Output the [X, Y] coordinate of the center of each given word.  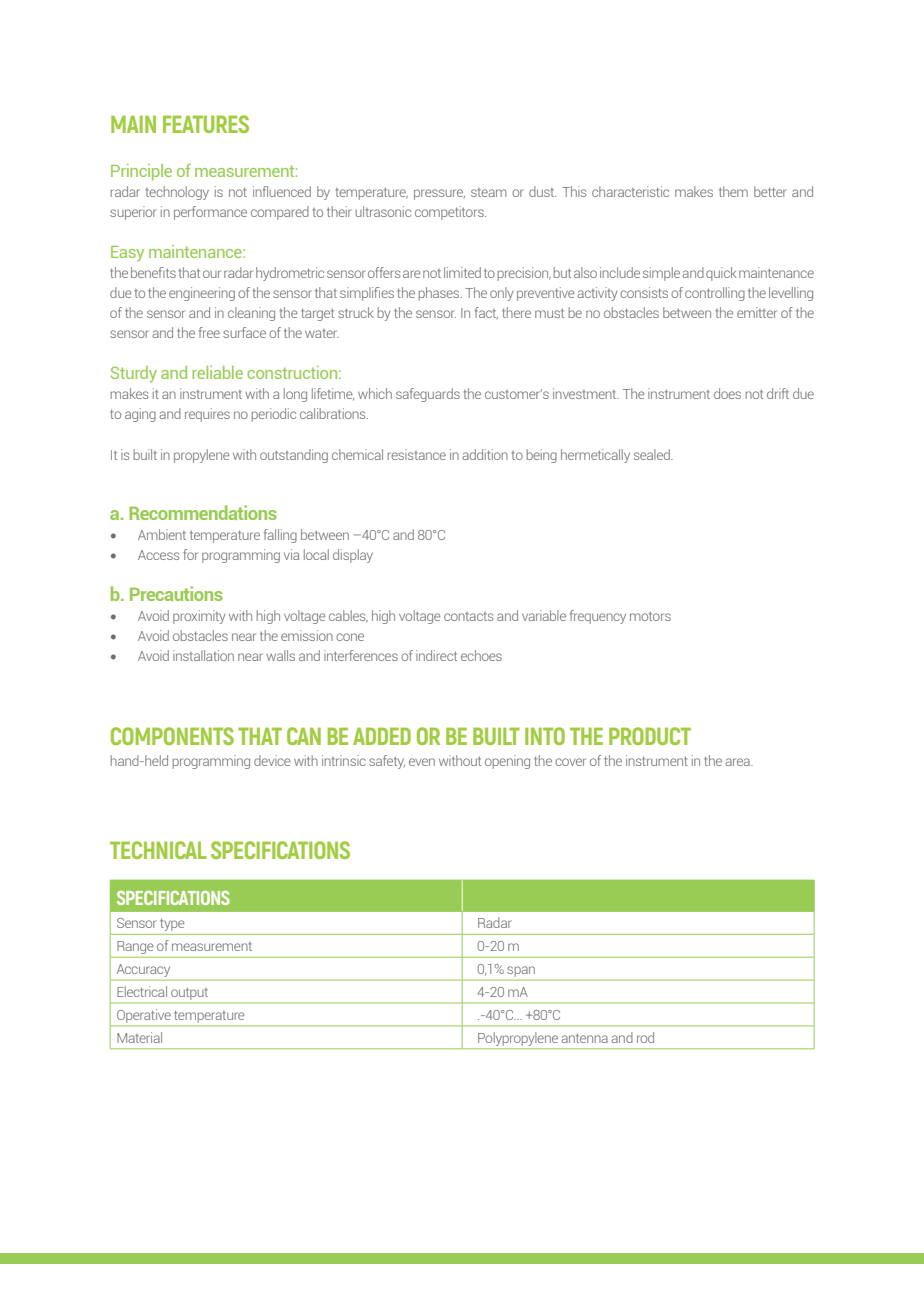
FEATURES [206, 124]
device [272, 760]
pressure [439, 194]
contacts [468, 616]
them [733, 191]
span [521, 971]
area [739, 762]
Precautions [176, 593]
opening [507, 762]
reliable [217, 372]
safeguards [428, 395]
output [189, 993]
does [727, 393]
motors [650, 616]
